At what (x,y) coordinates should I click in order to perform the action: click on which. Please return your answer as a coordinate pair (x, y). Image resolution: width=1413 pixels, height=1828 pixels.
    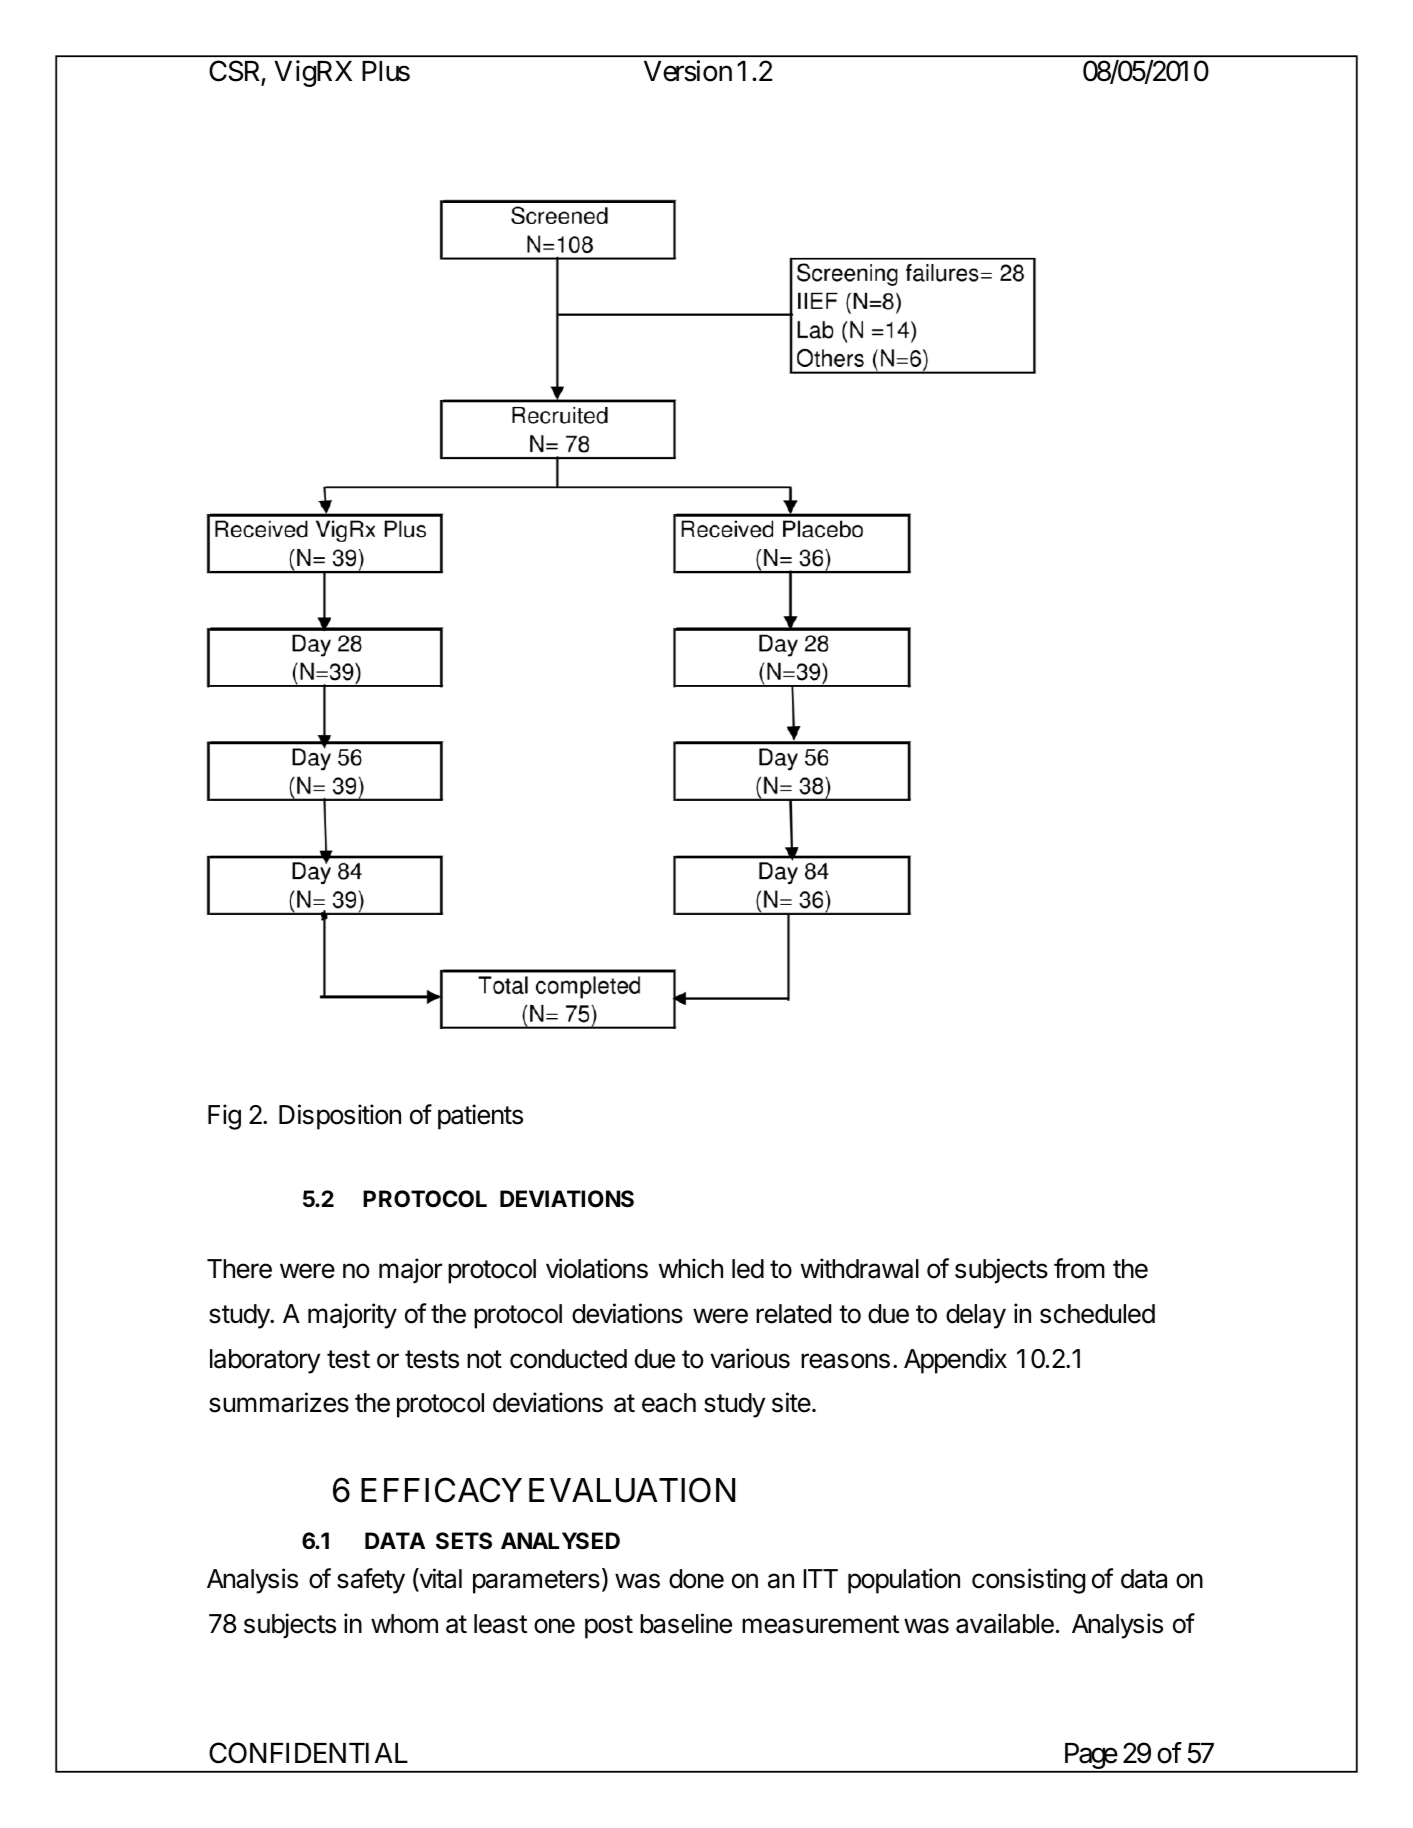
    Looking at the image, I should click on (691, 1268).
